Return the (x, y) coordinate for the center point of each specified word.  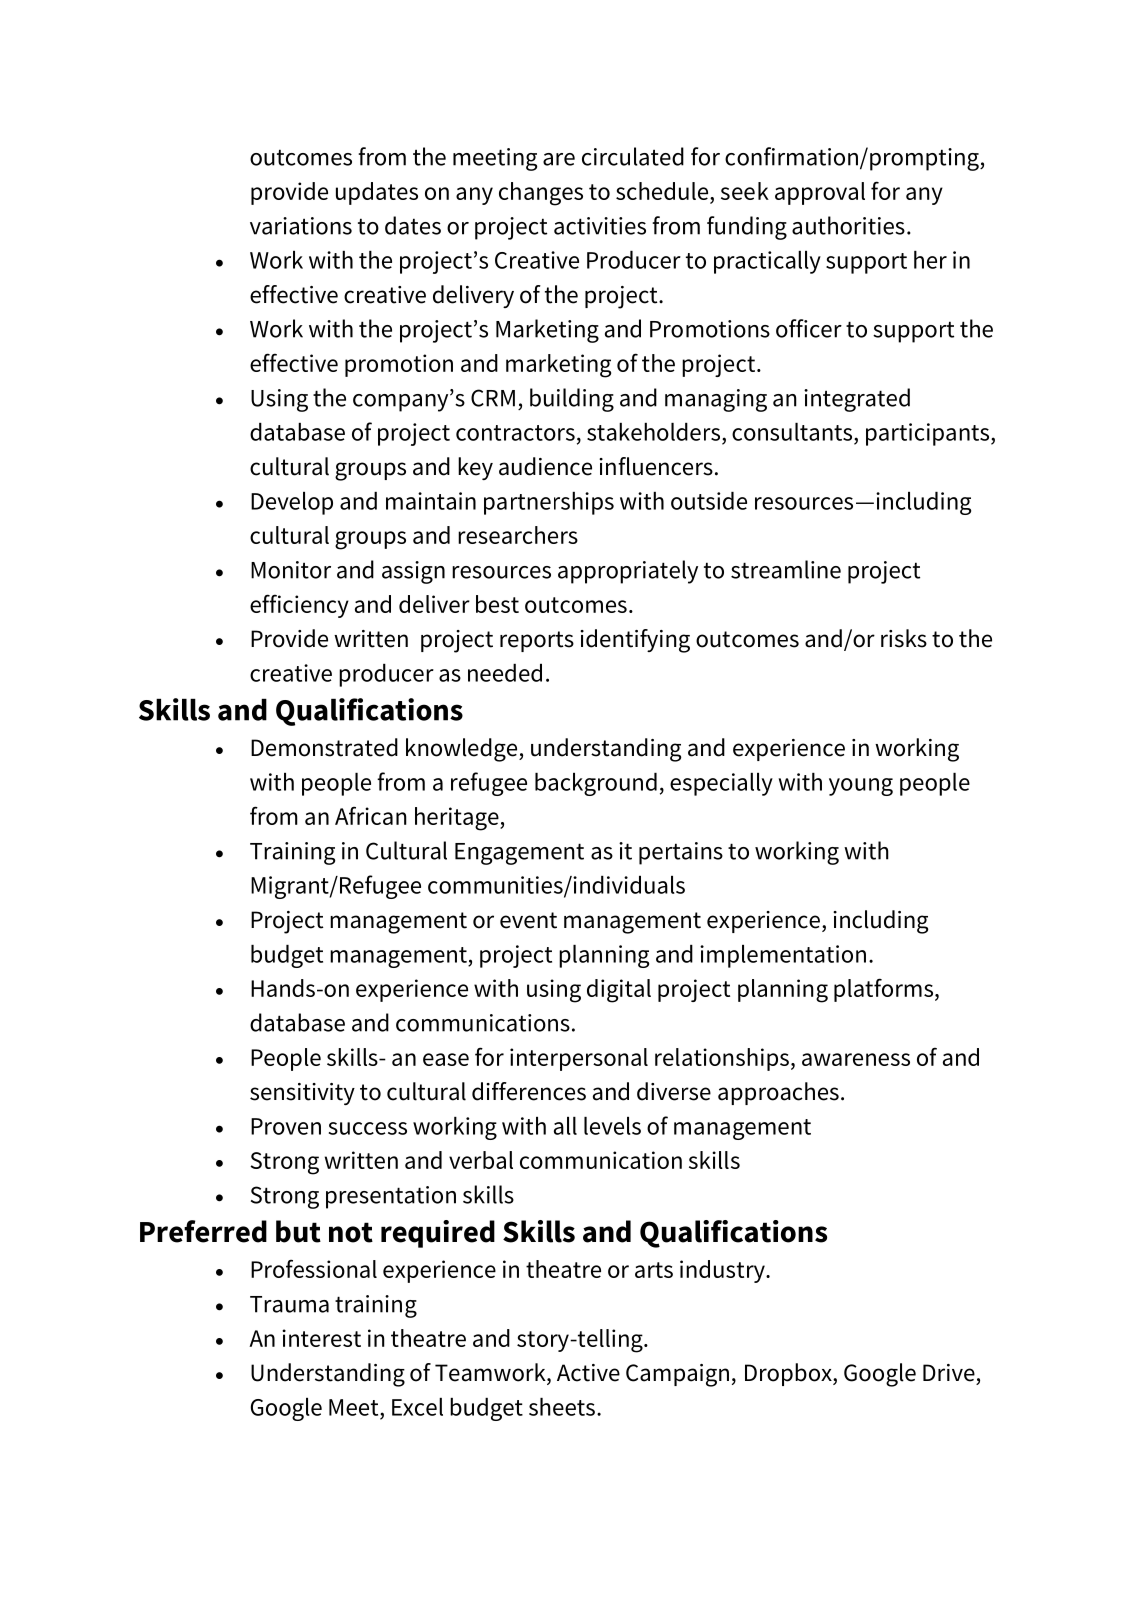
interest (321, 1338)
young (861, 787)
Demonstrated (324, 747)
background (596, 784)
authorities (848, 225)
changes (541, 194)
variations (301, 226)
